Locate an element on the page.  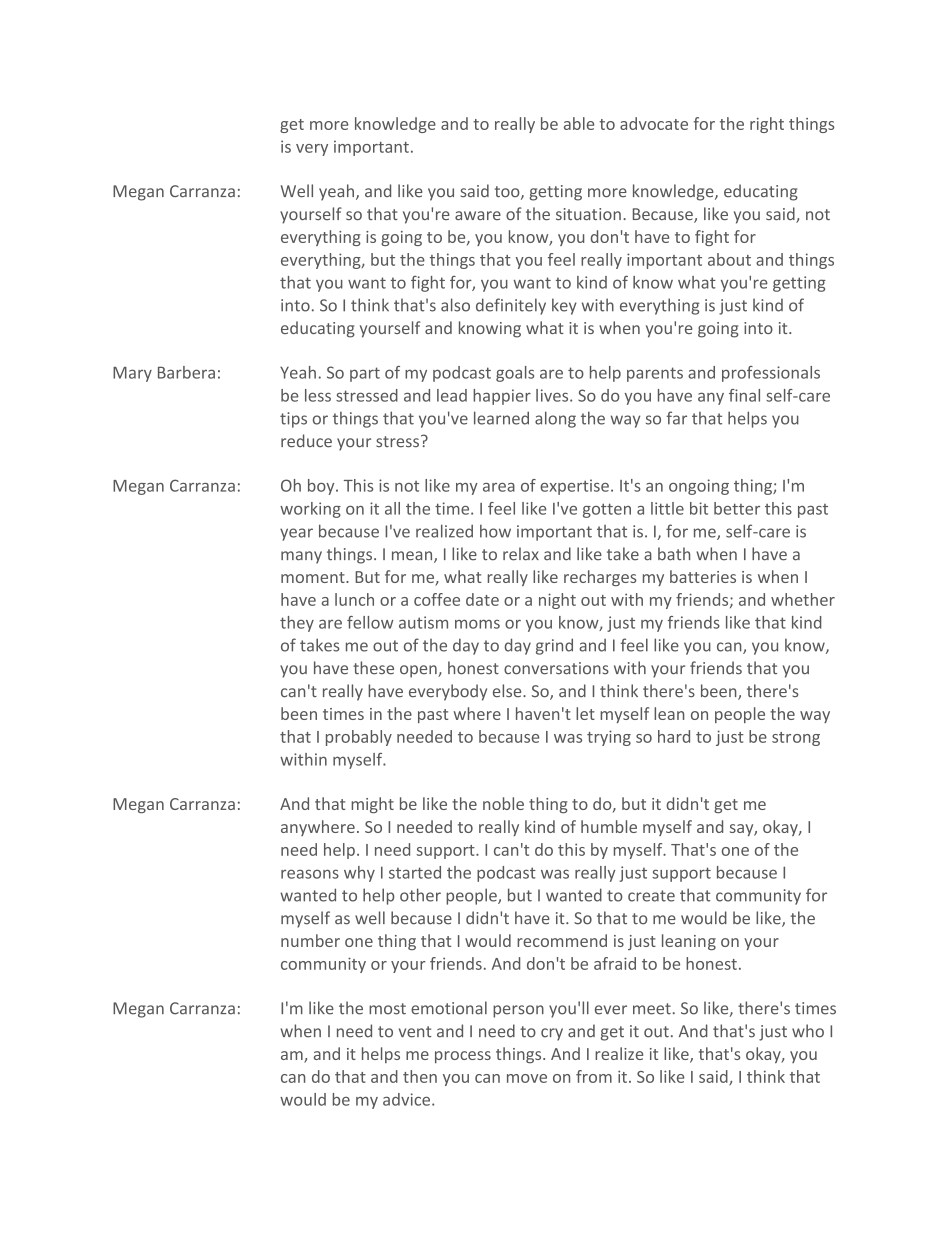
Barbera is located at coordinates (186, 372).
